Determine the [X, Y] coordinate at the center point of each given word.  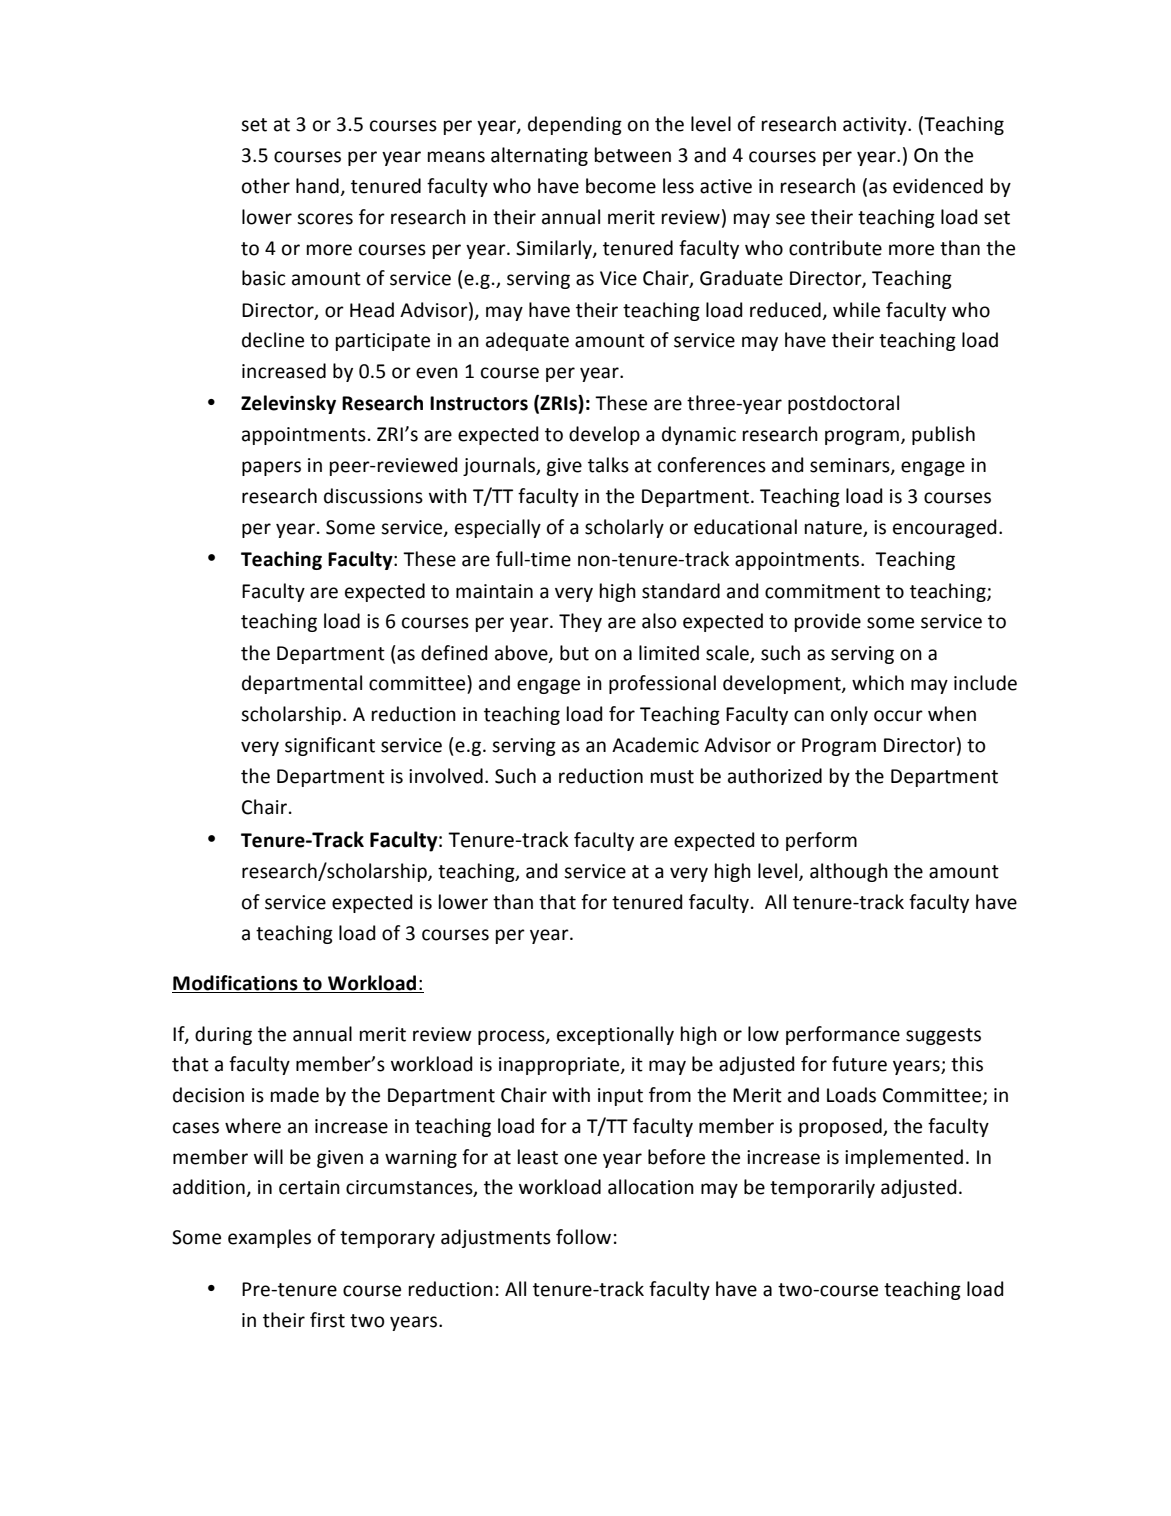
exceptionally [615, 1035]
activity [876, 126]
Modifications [236, 984]
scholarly [624, 528]
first [327, 1320]
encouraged [945, 528]
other [266, 186]
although [849, 872]
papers [271, 468]
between [633, 155]
